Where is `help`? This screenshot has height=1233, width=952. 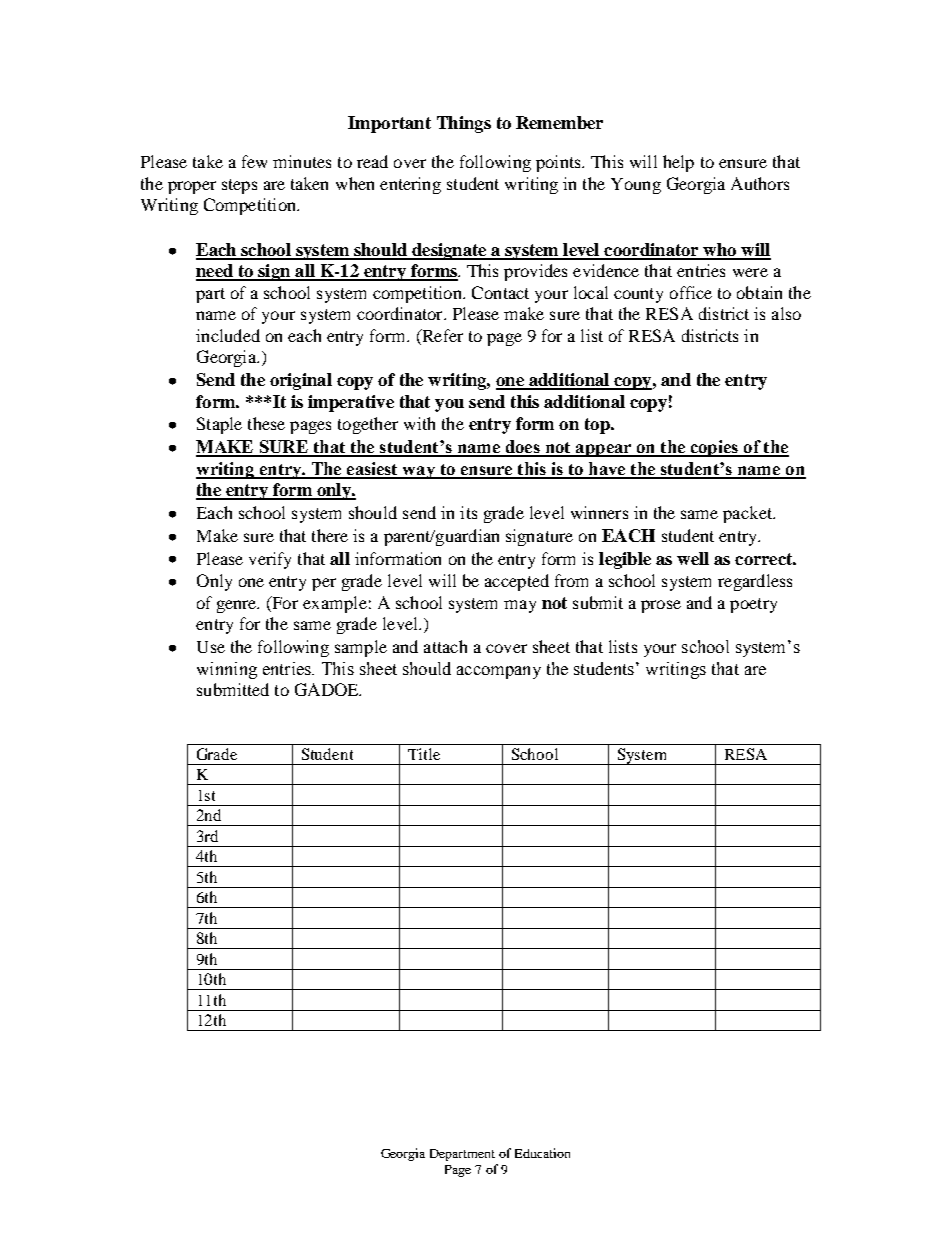
help is located at coordinates (678, 163).
